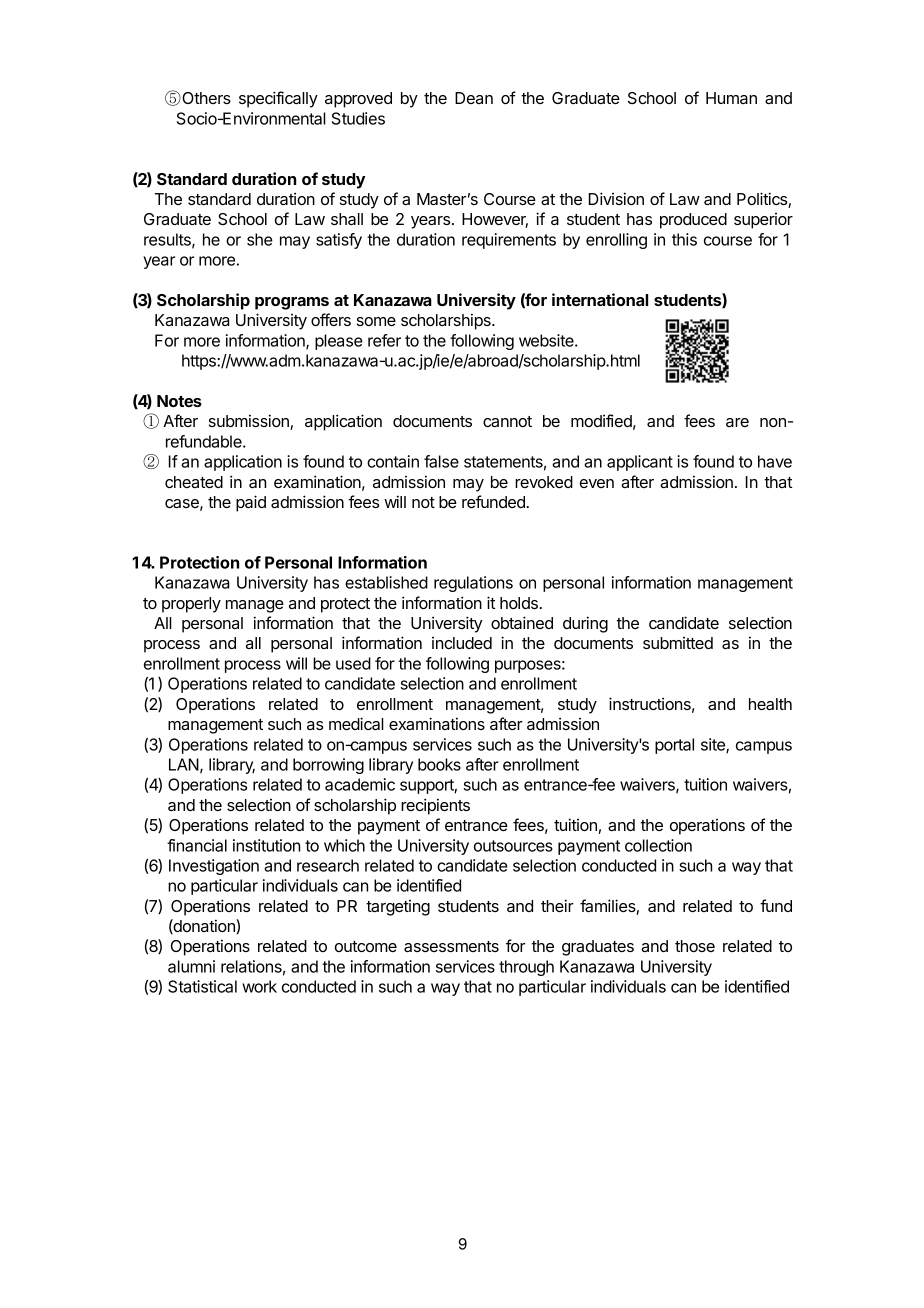 Image resolution: width=924 pixels, height=1308 pixels. What do you see at coordinates (474, 98) in the screenshot?
I see `Dean` at bounding box center [474, 98].
